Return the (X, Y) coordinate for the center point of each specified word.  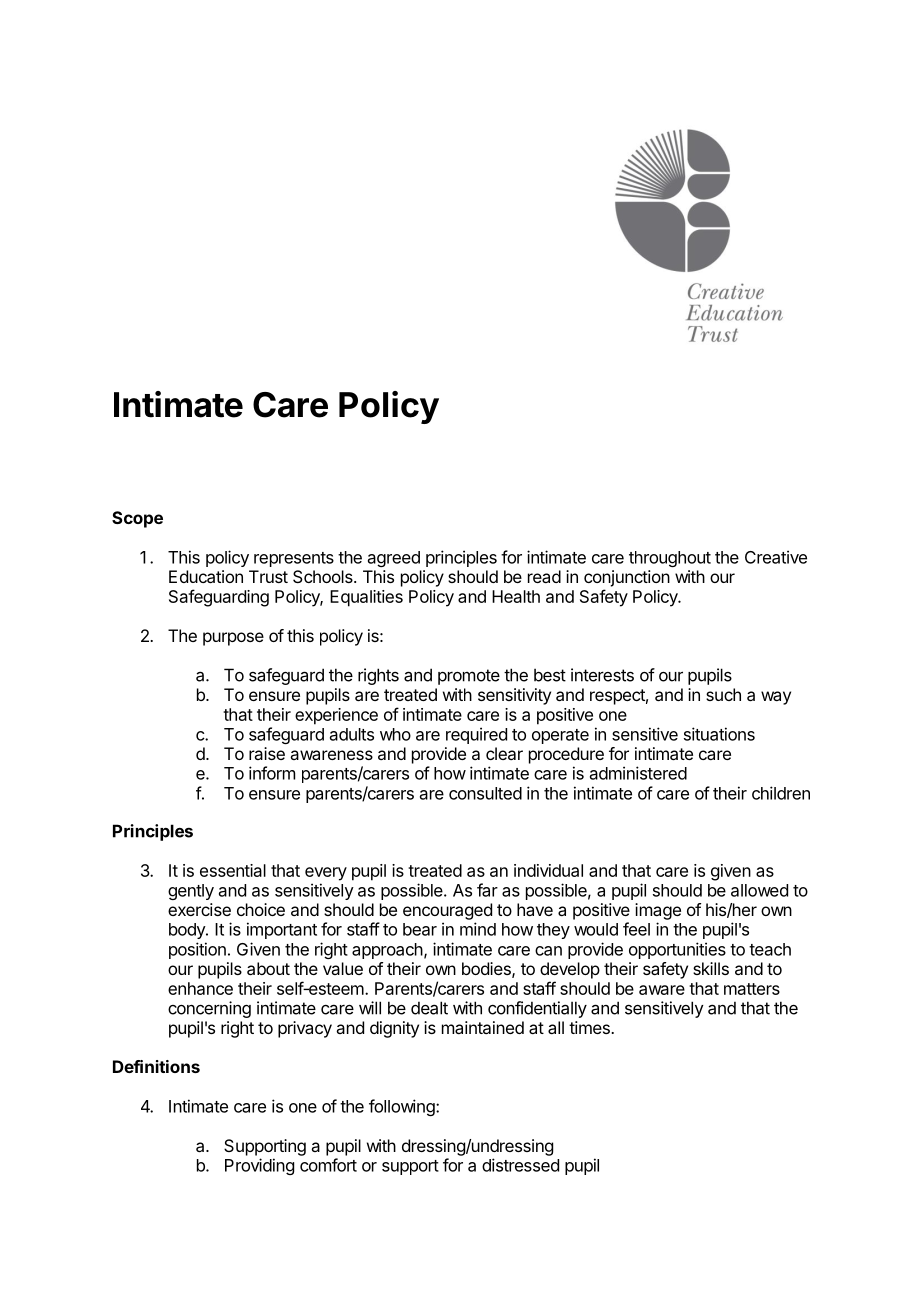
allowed (759, 890)
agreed (394, 559)
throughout (670, 559)
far (487, 890)
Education (206, 576)
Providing (259, 1166)
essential (233, 870)
